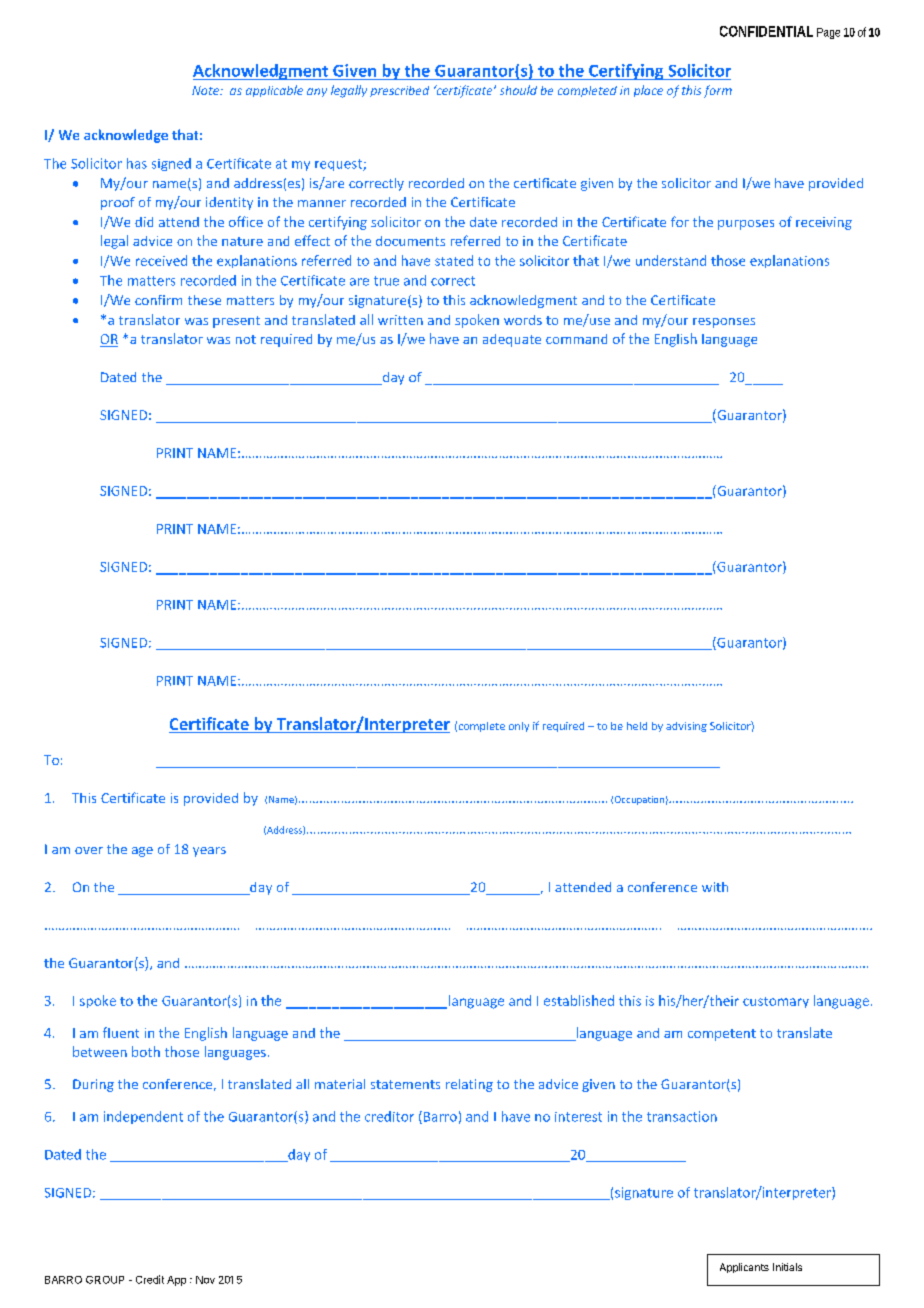 The height and width of the screenshot is (1308, 924). Describe the element at coordinates (519, 727) in the screenshot. I see `only` at that location.
